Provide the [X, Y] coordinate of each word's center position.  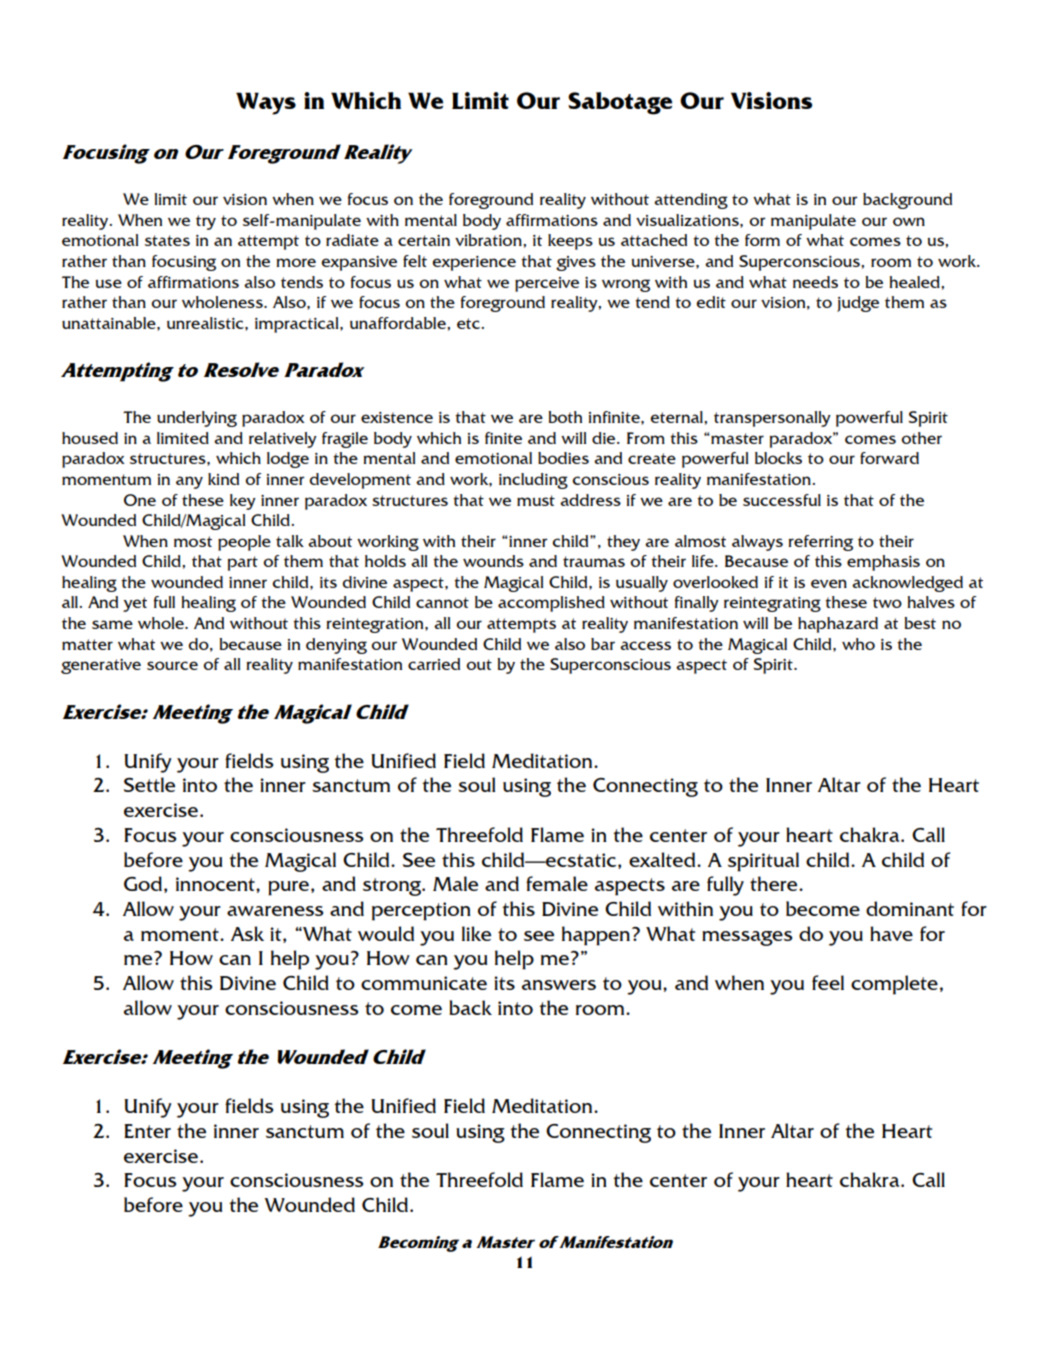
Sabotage [620, 103]
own [909, 221]
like [476, 933]
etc [470, 323]
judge [858, 304]
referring [821, 543]
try [206, 222]
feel [828, 982]
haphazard [838, 625]
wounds [493, 561]
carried [434, 664]
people [244, 543]
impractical [298, 325]
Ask [247, 933]
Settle [149, 784]
